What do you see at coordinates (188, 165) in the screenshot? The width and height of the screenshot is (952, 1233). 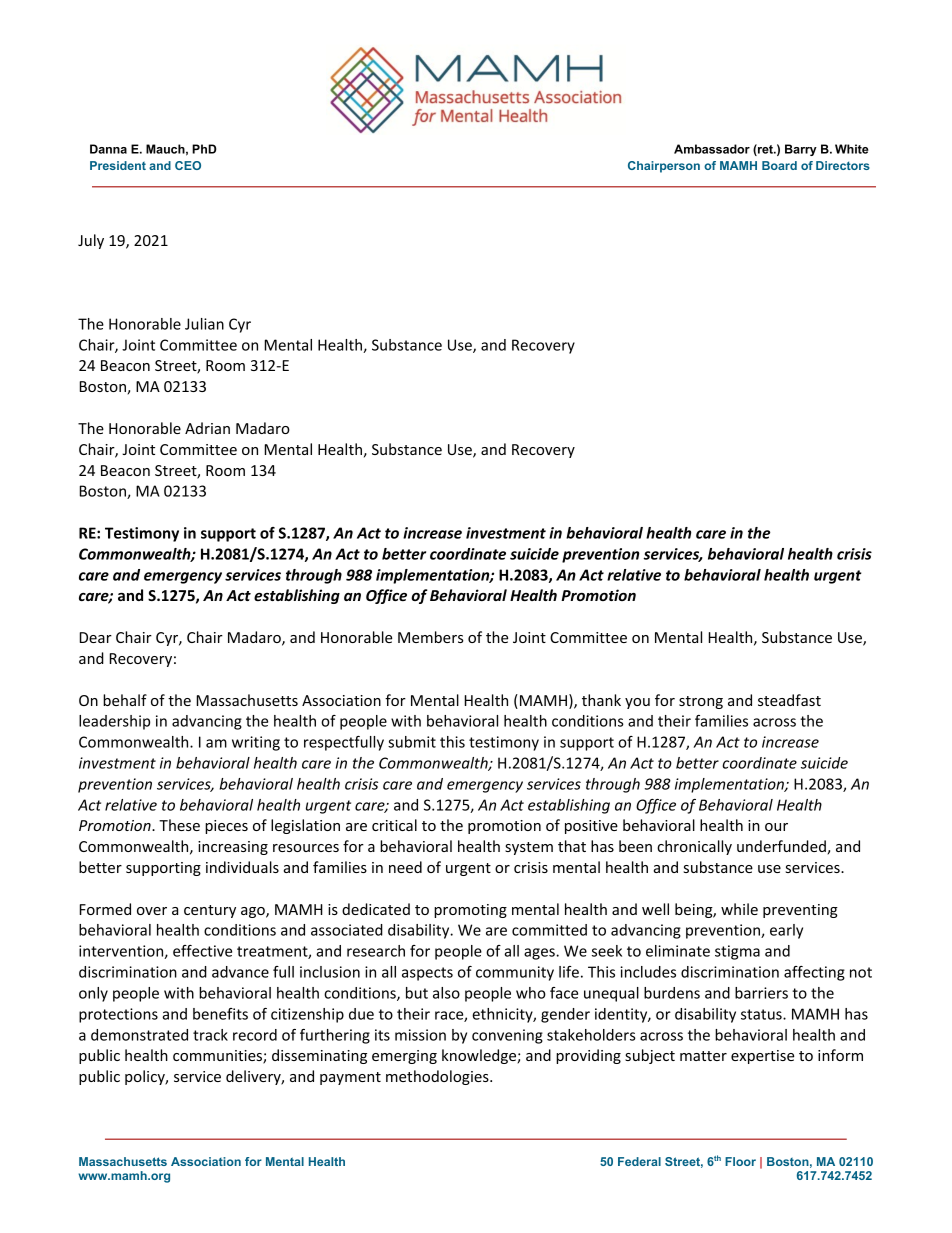 I see `CEO` at bounding box center [188, 165].
